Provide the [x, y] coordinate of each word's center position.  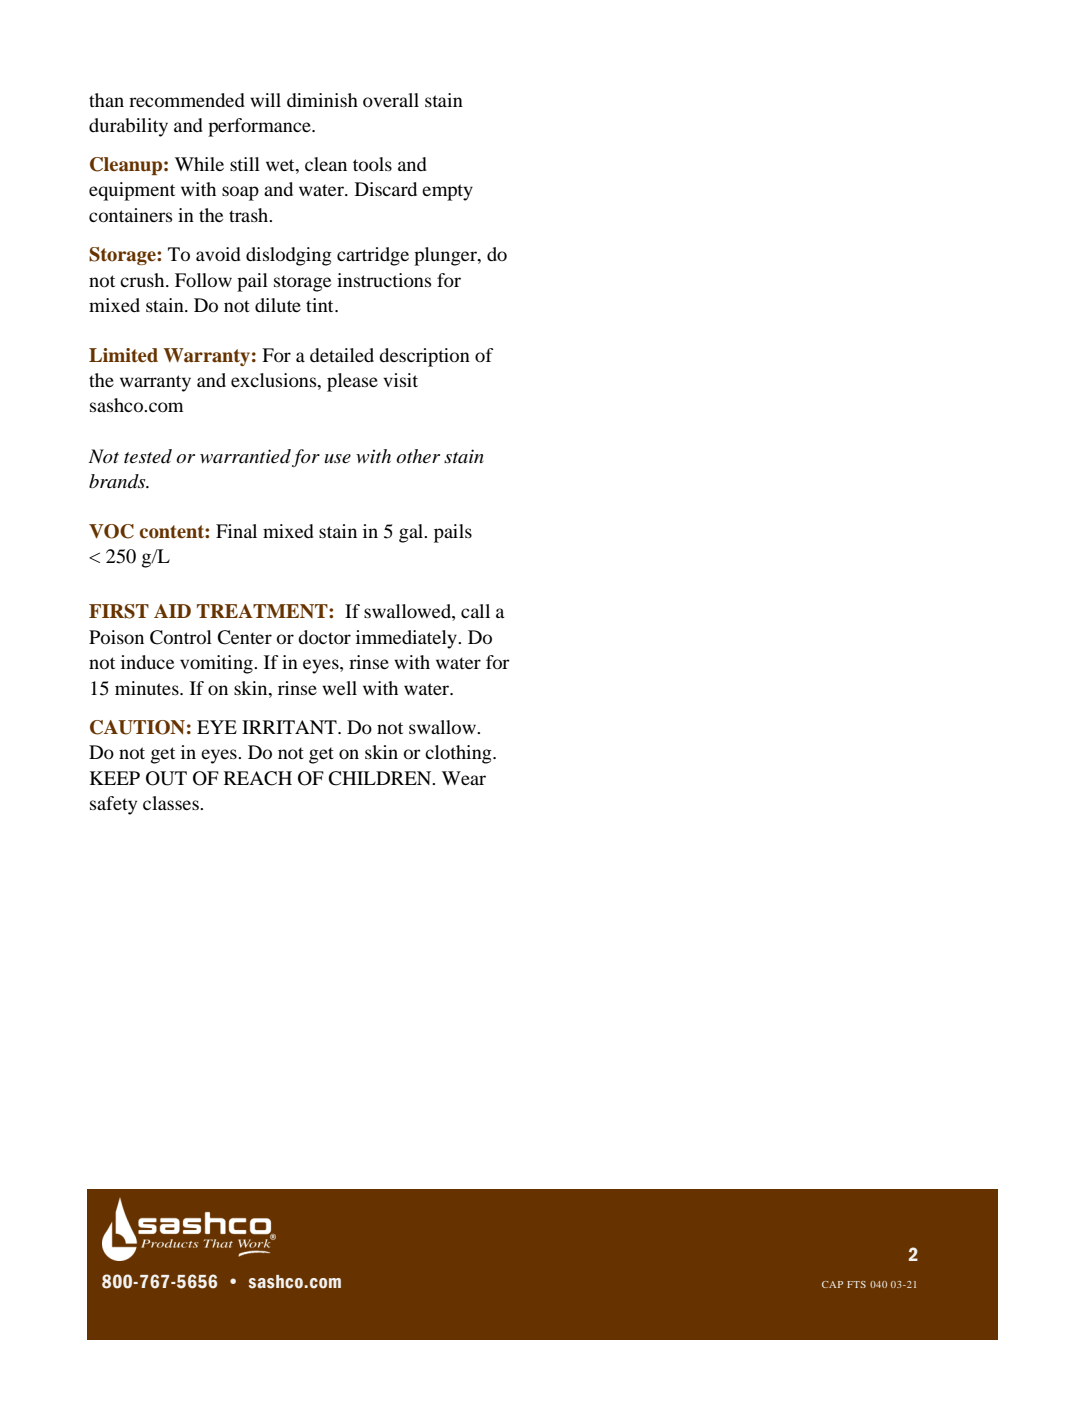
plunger [446, 256]
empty [447, 192]
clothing [459, 754]
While [199, 164]
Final [236, 531]
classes [172, 803]
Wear [464, 778]
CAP [832, 1284]
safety [113, 805]
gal [412, 533]
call [475, 611]
